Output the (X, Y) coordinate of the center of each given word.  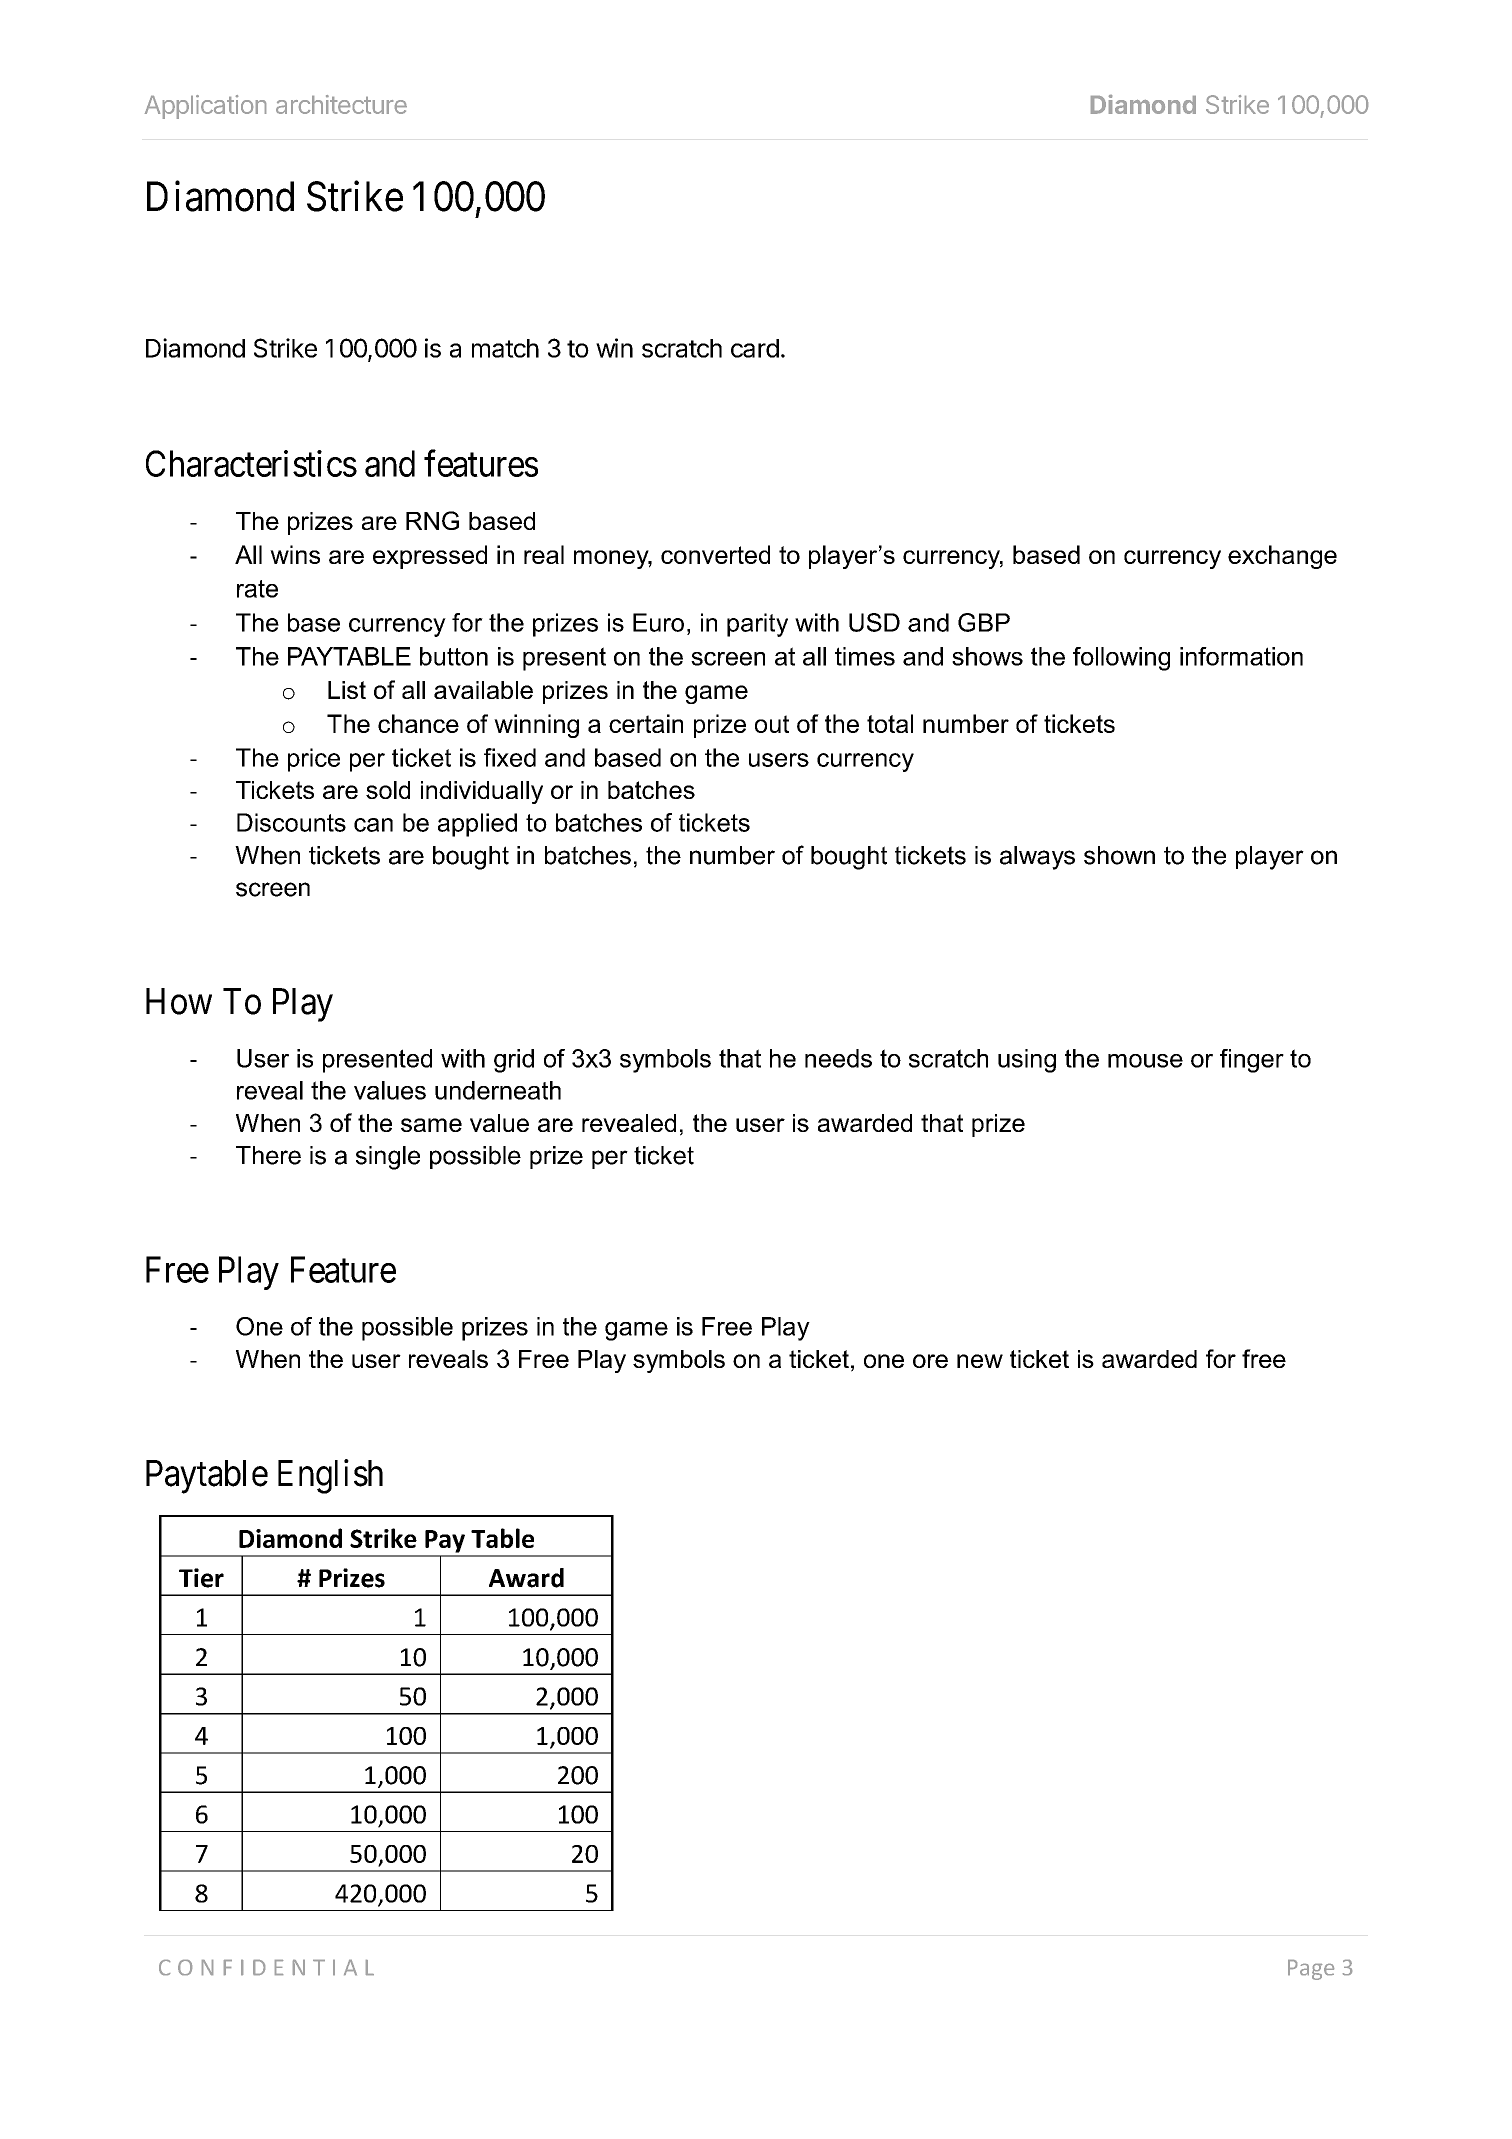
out (772, 724)
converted (715, 554)
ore (930, 1361)
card (755, 348)
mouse (1145, 1061)
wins (295, 554)
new (980, 1361)
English (330, 1476)
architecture (341, 104)
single (388, 1158)
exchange (1282, 557)
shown (1119, 855)
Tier (201, 1578)
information (1241, 656)
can (373, 825)
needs (838, 1058)
